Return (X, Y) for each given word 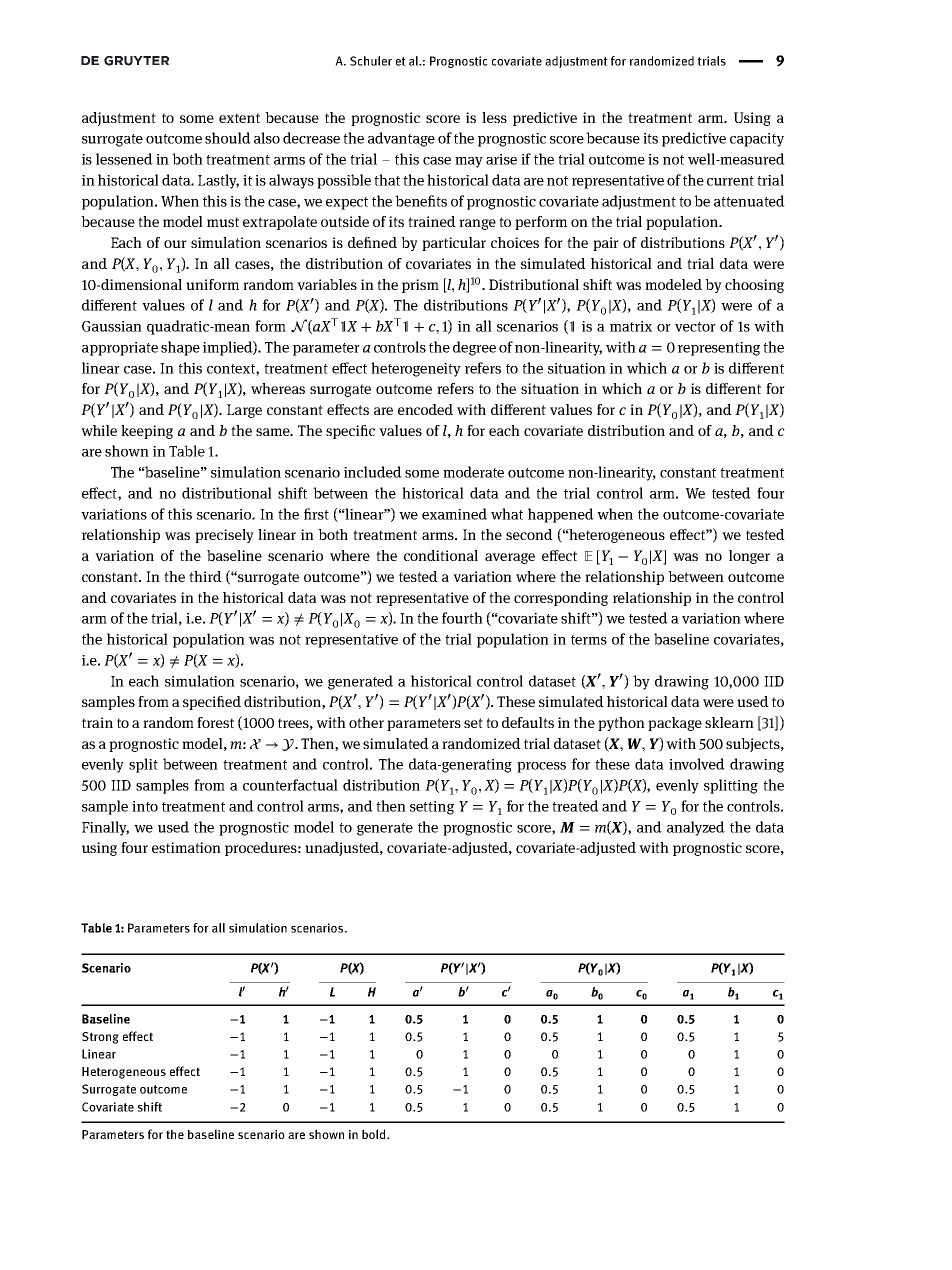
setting (432, 808)
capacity (757, 140)
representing (719, 349)
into (145, 806)
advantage (401, 139)
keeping (147, 432)
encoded (425, 409)
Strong (100, 1038)
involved (697, 764)
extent (239, 118)
